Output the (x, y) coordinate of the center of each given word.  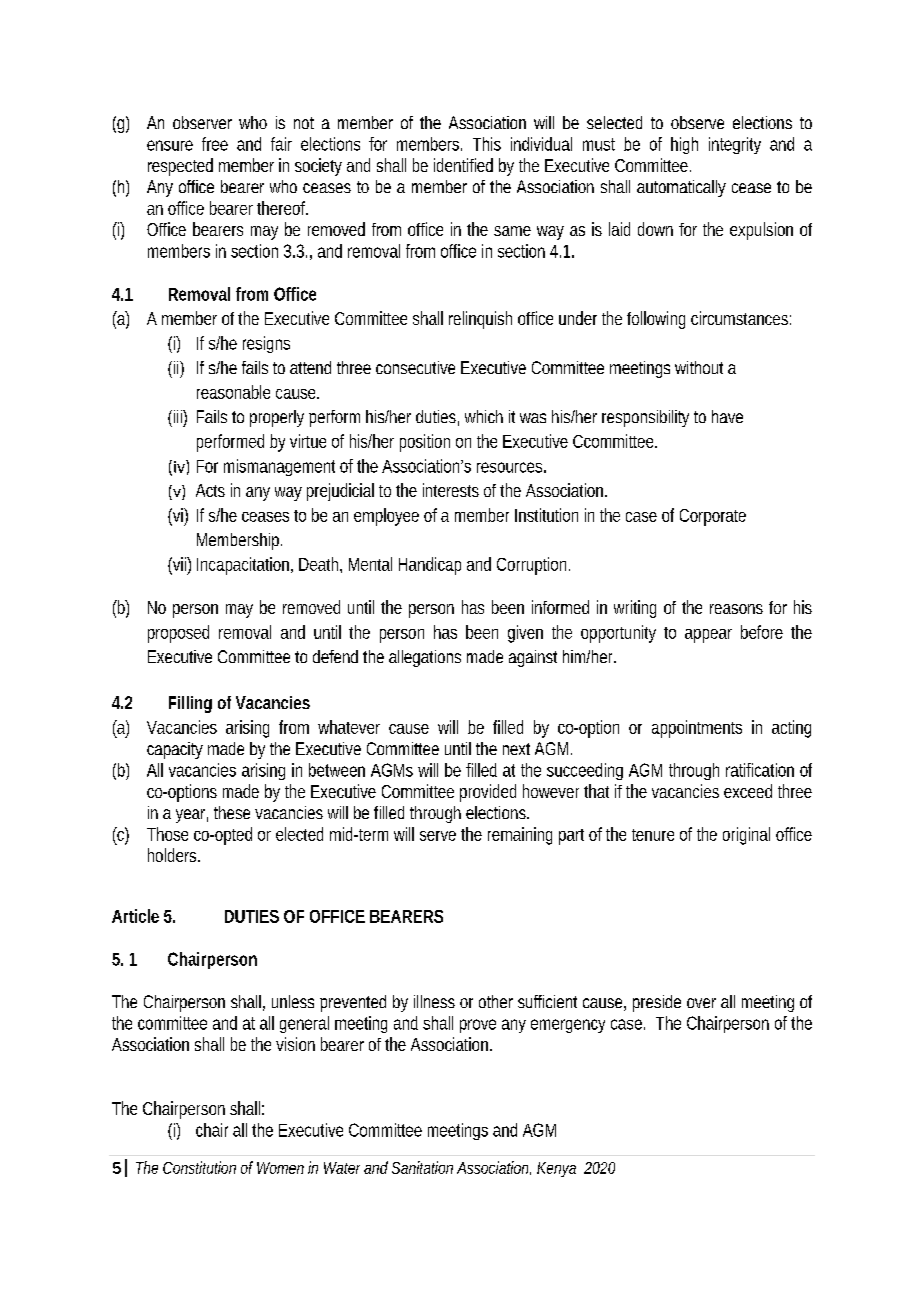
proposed (178, 634)
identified (463, 165)
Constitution (199, 1167)
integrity (735, 145)
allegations (425, 658)
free (215, 144)
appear (708, 636)
